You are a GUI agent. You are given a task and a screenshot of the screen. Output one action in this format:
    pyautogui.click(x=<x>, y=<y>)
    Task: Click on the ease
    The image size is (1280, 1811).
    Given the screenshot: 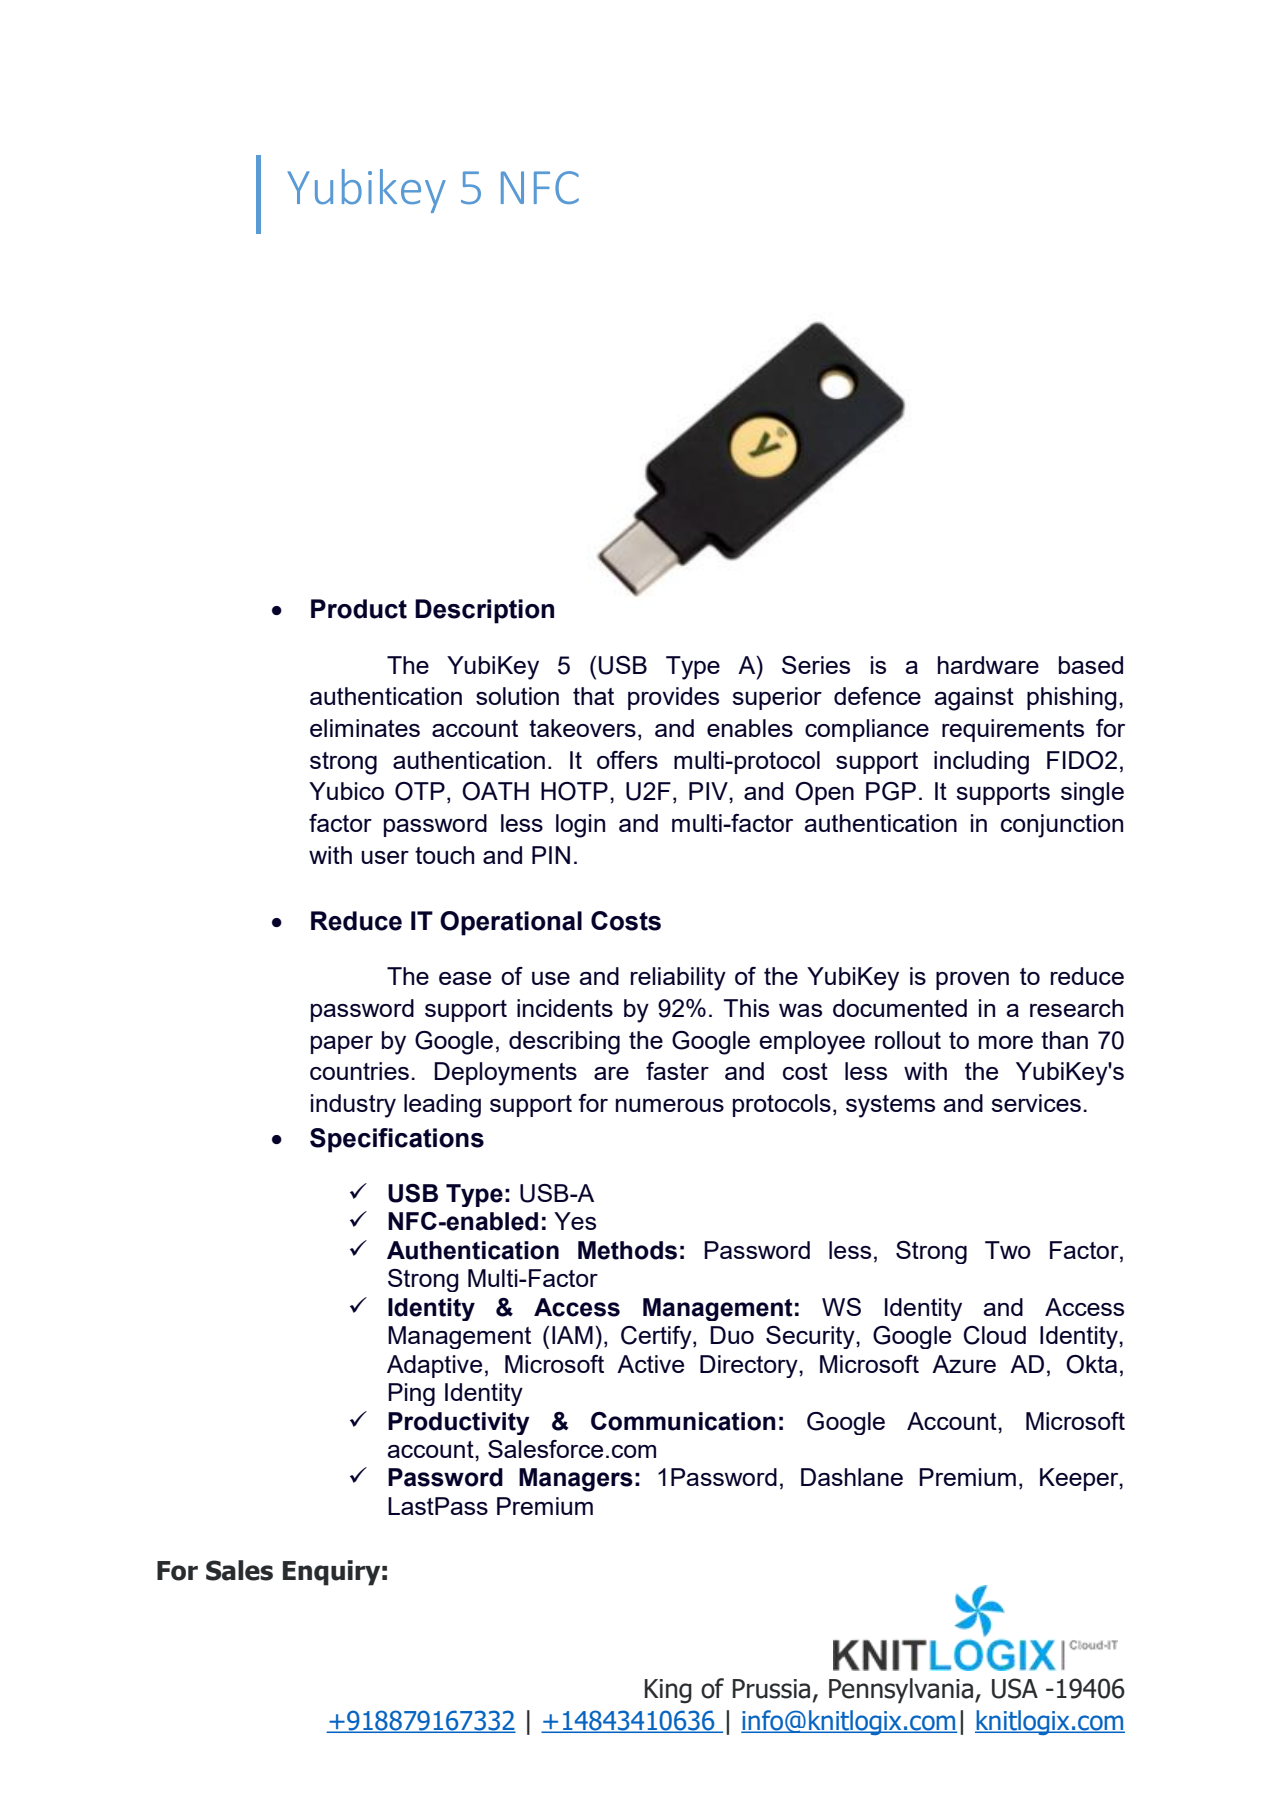 What is the action you would take?
    pyautogui.click(x=465, y=978)
